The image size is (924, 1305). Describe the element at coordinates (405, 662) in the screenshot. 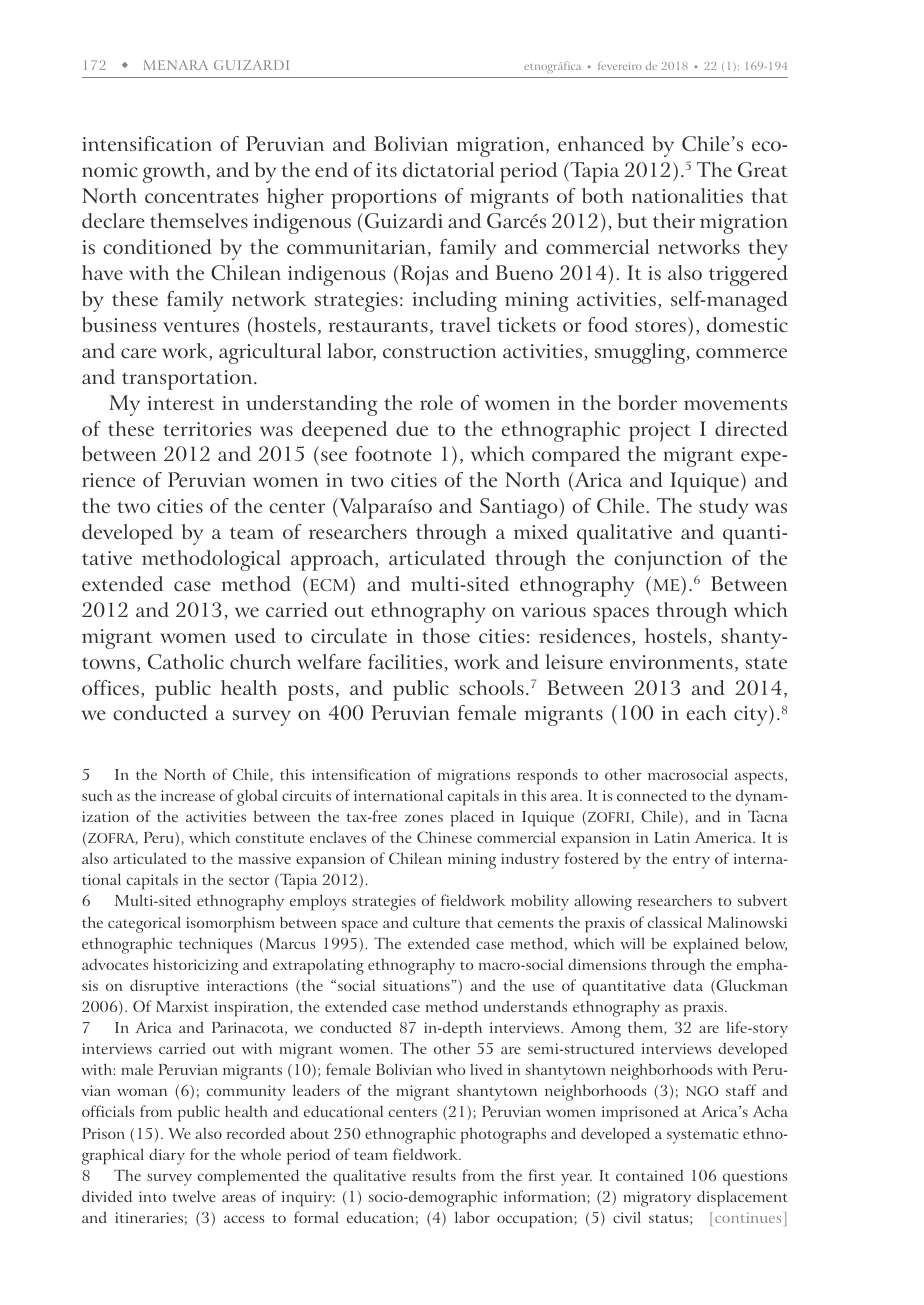

I see `facilities` at that location.
